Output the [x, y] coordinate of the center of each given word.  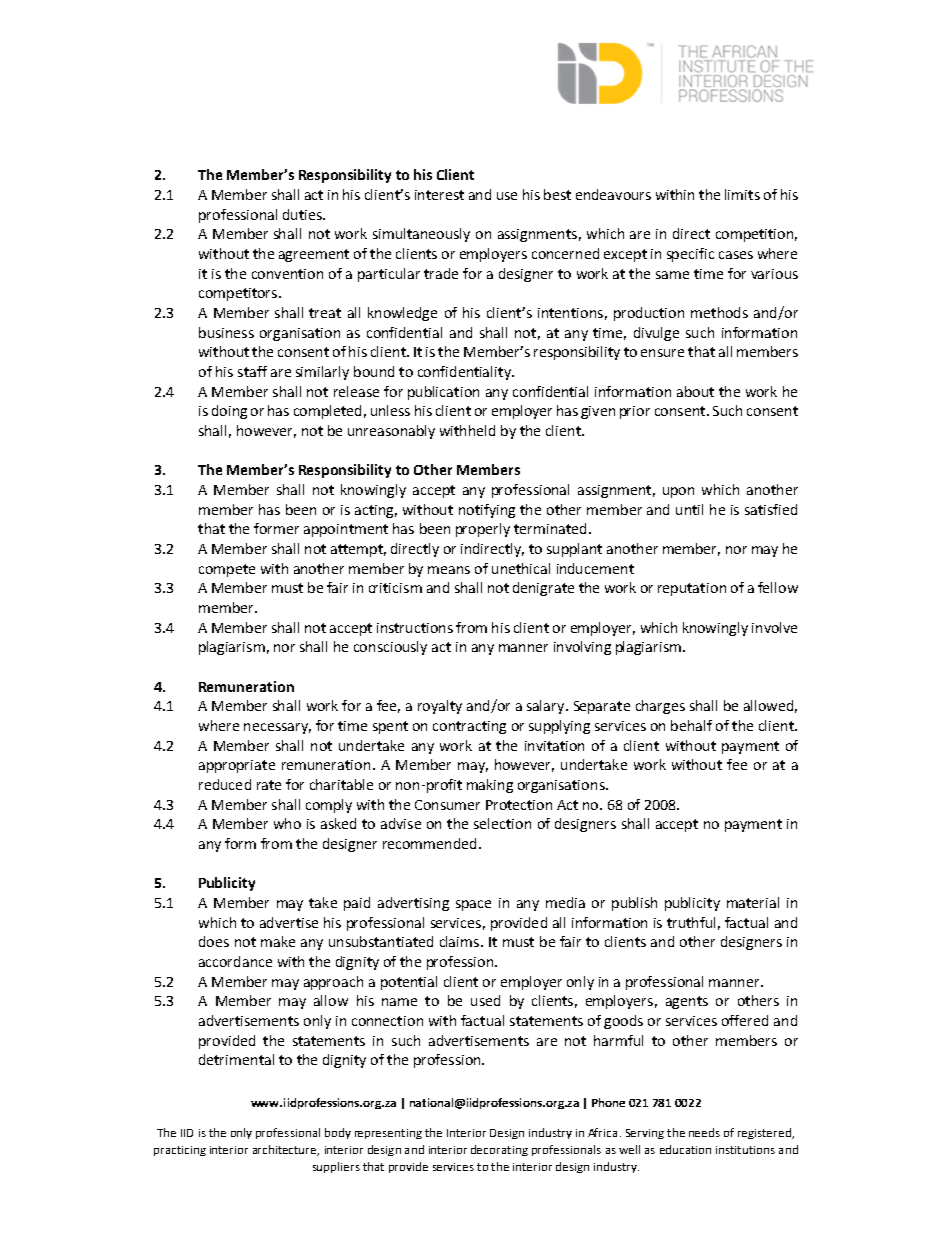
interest [439, 195]
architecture [286, 1150]
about [695, 391]
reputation [692, 589]
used [485, 1000]
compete [227, 570]
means [449, 570]
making [490, 786]
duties [303, 214]
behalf [691, 725]
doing [229, 412]
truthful [691, 922]
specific [690, 255]
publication [443, 393]
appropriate [237, 766]
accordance [235, 961]
